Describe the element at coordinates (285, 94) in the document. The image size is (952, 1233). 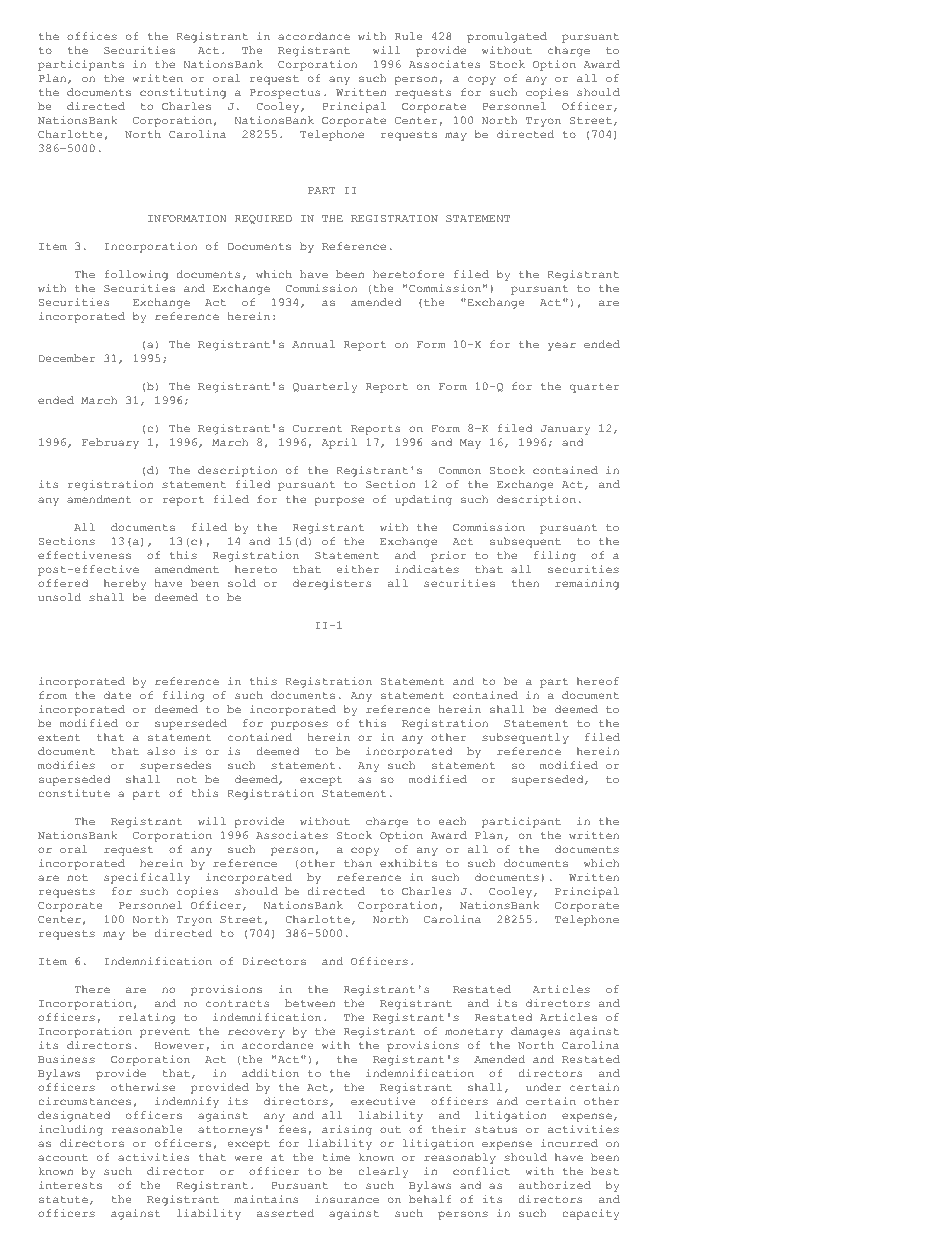
I see `Prospectus` at that location.
